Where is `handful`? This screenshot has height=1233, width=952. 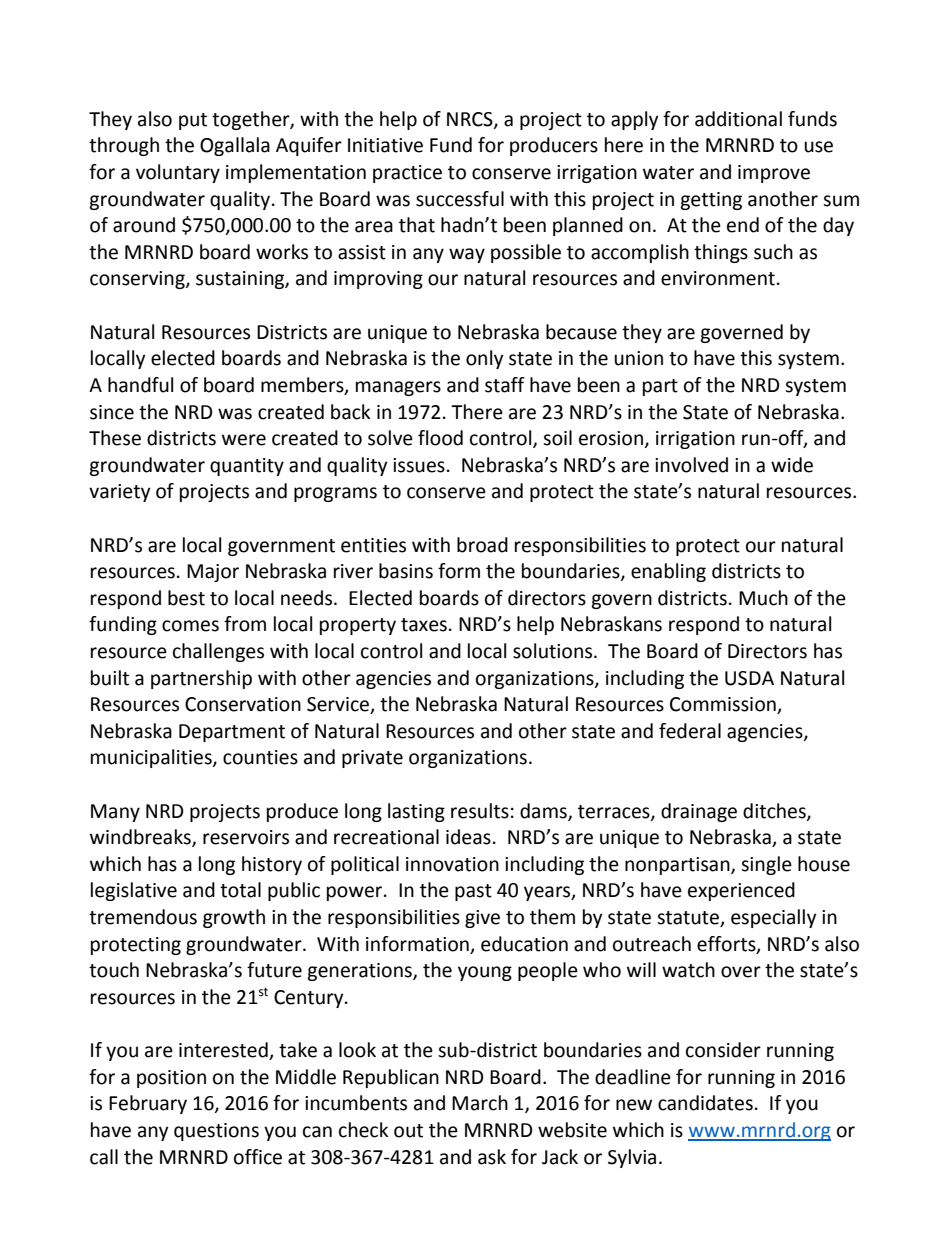
handful is located at coordinates (140, 385).
